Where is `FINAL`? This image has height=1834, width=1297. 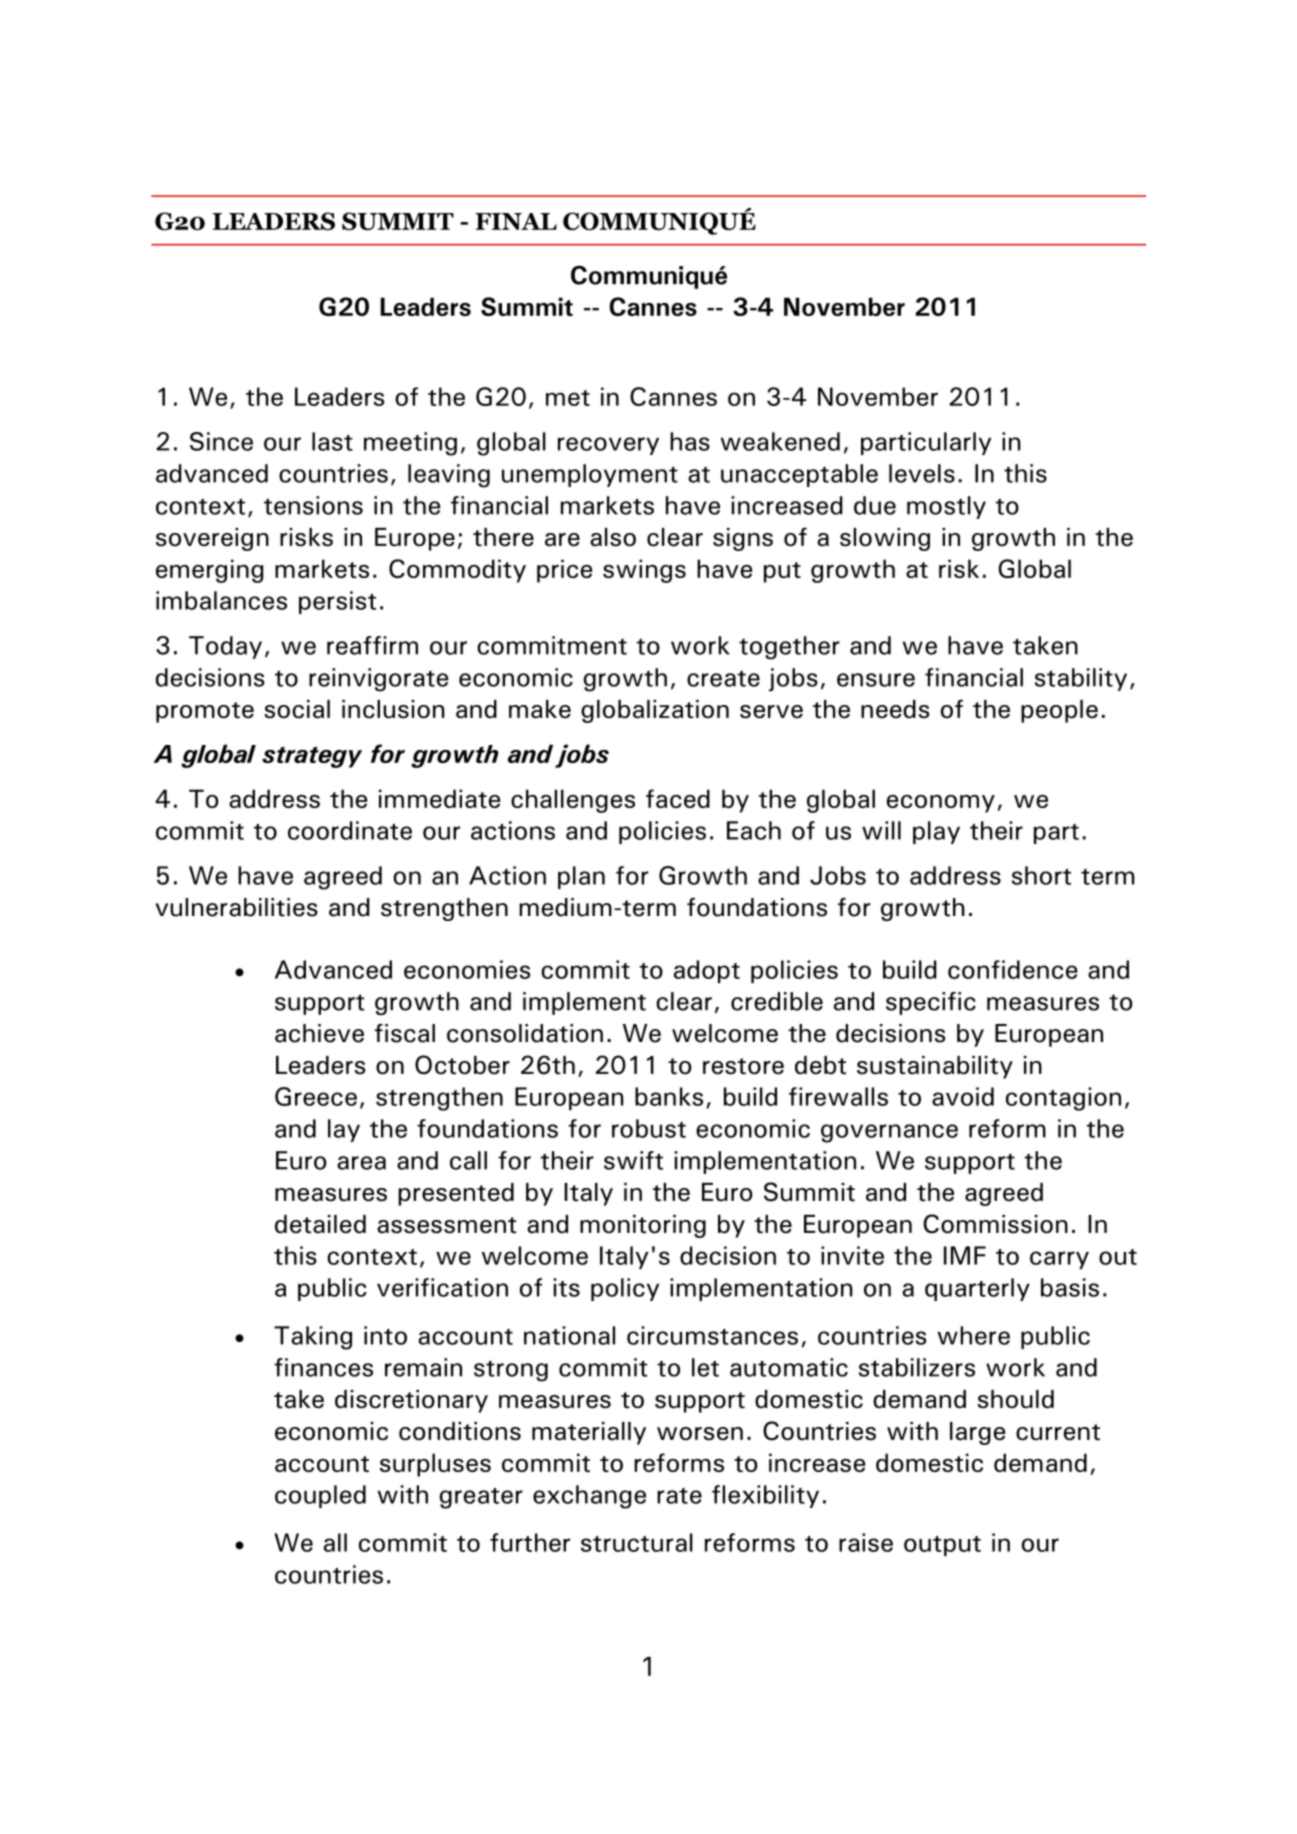
FINAL is located at coordinates (516, 221).
